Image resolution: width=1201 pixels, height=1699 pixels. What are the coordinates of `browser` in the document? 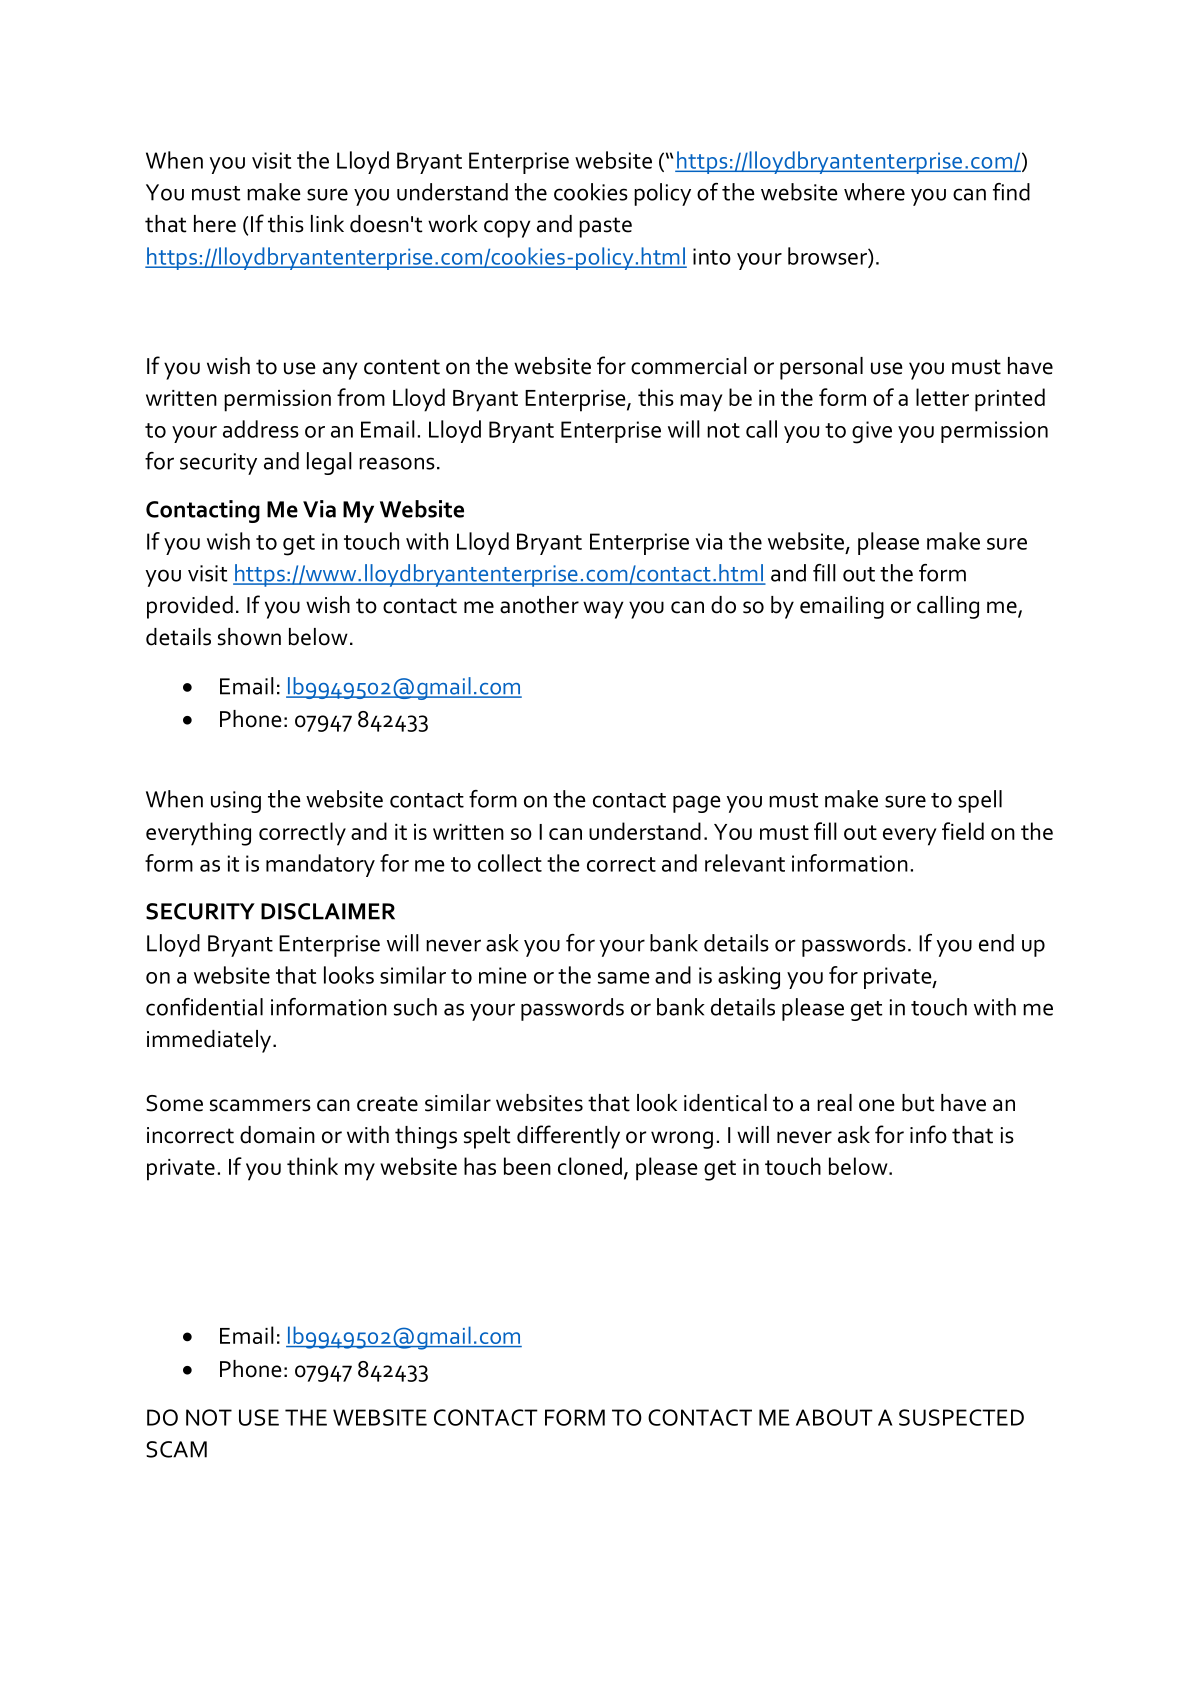 It's located at (828, 257).
